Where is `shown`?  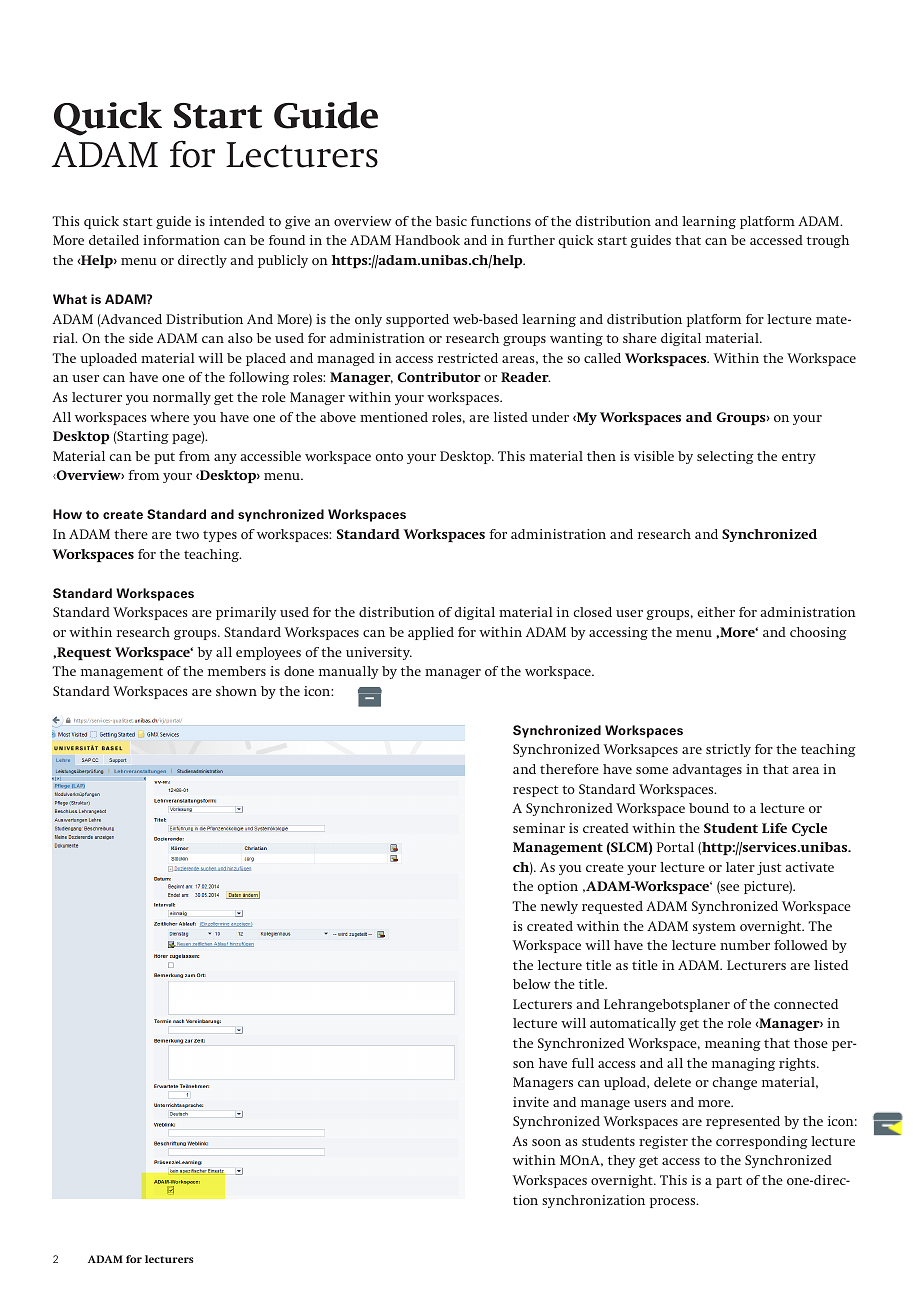
shown is located at coordinates (236, 691).
